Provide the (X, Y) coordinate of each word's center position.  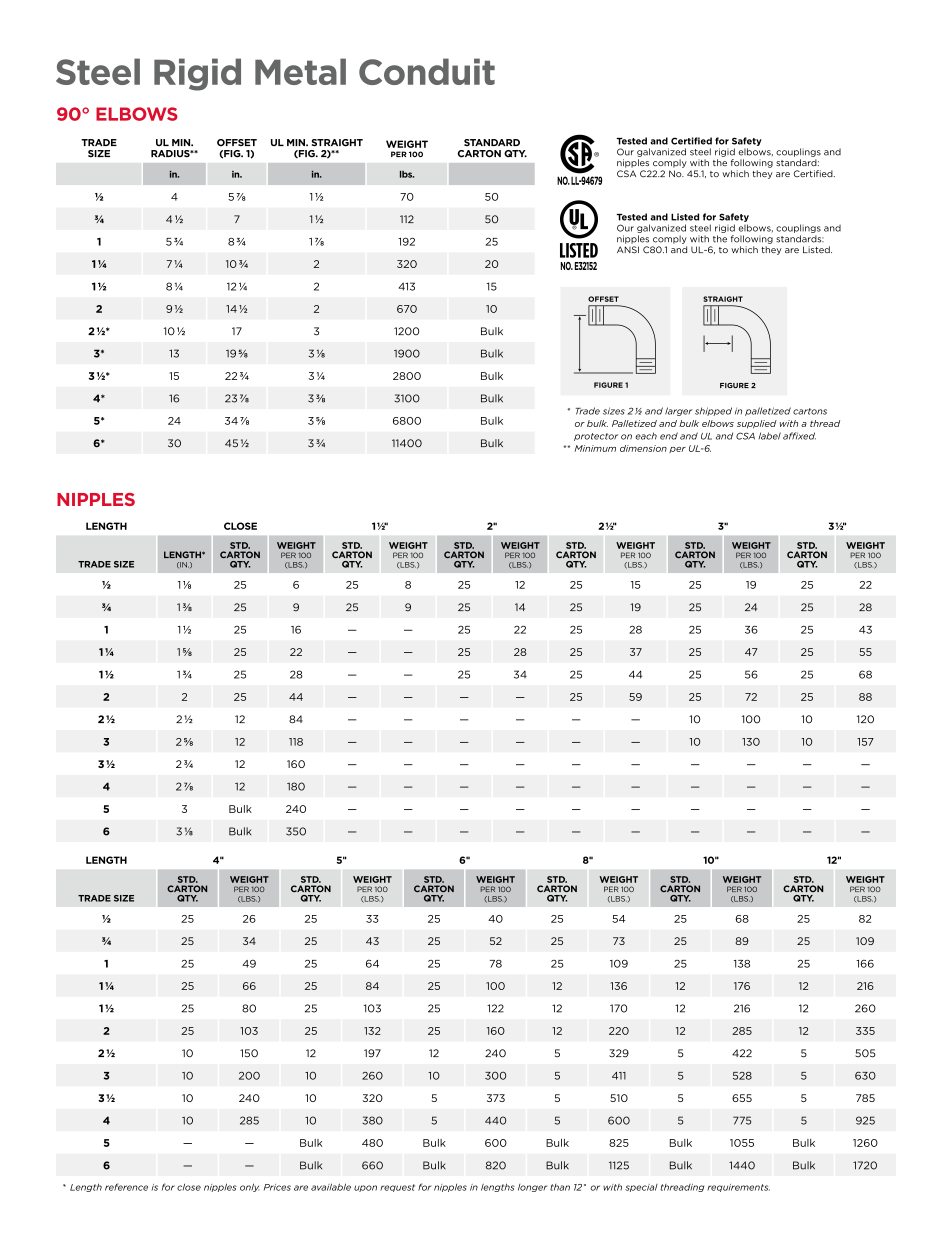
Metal (300, 71)
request (397, 1188)
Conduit (427, 71)
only (249, 1187)
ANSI (628, 249)
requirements (738, 1188)
